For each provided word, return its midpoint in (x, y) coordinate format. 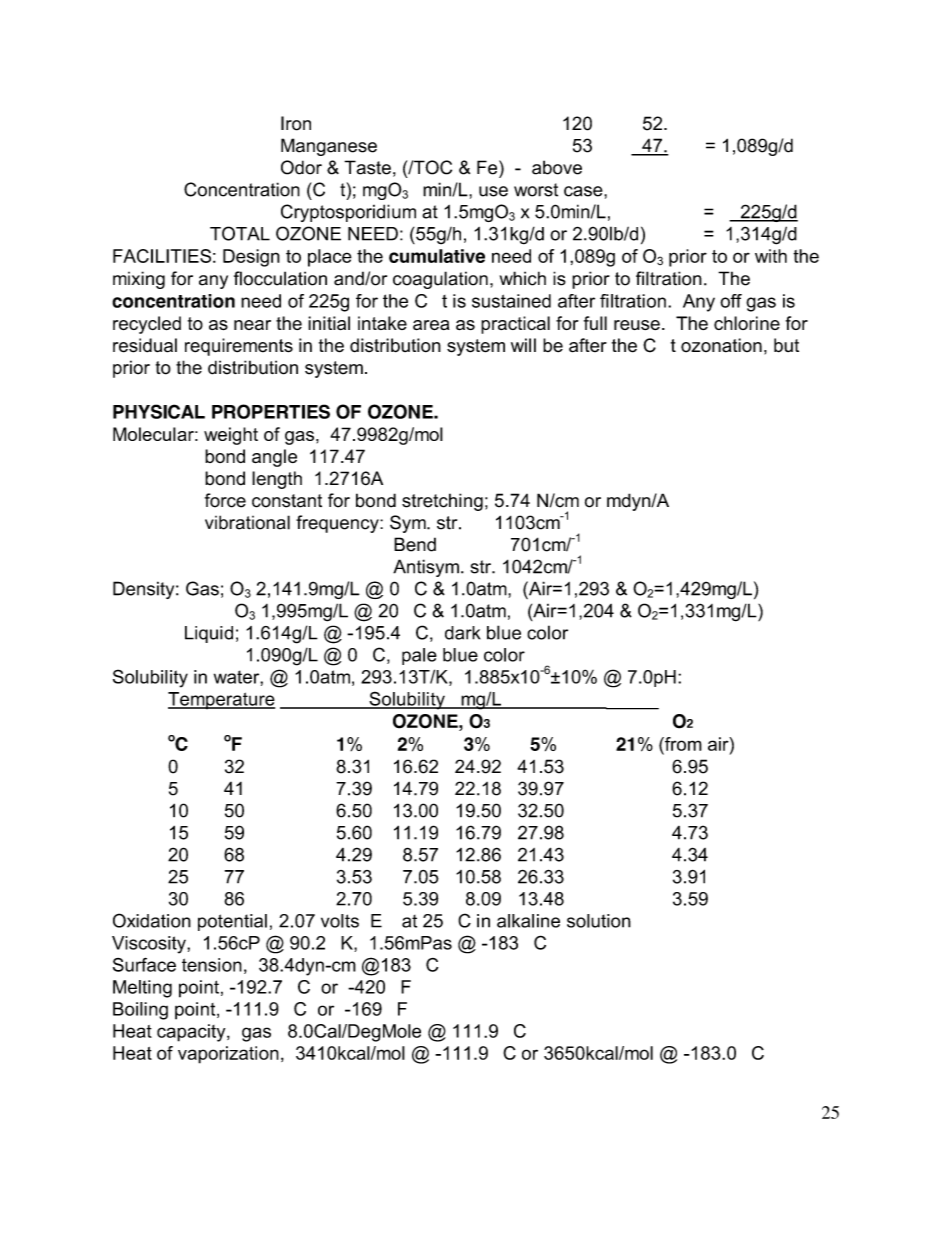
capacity (192, 1033)
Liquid (209, 634)
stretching (442, 502)
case (584, 191)
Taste (367, 167)
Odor (301, 167)
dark (463, 633)
